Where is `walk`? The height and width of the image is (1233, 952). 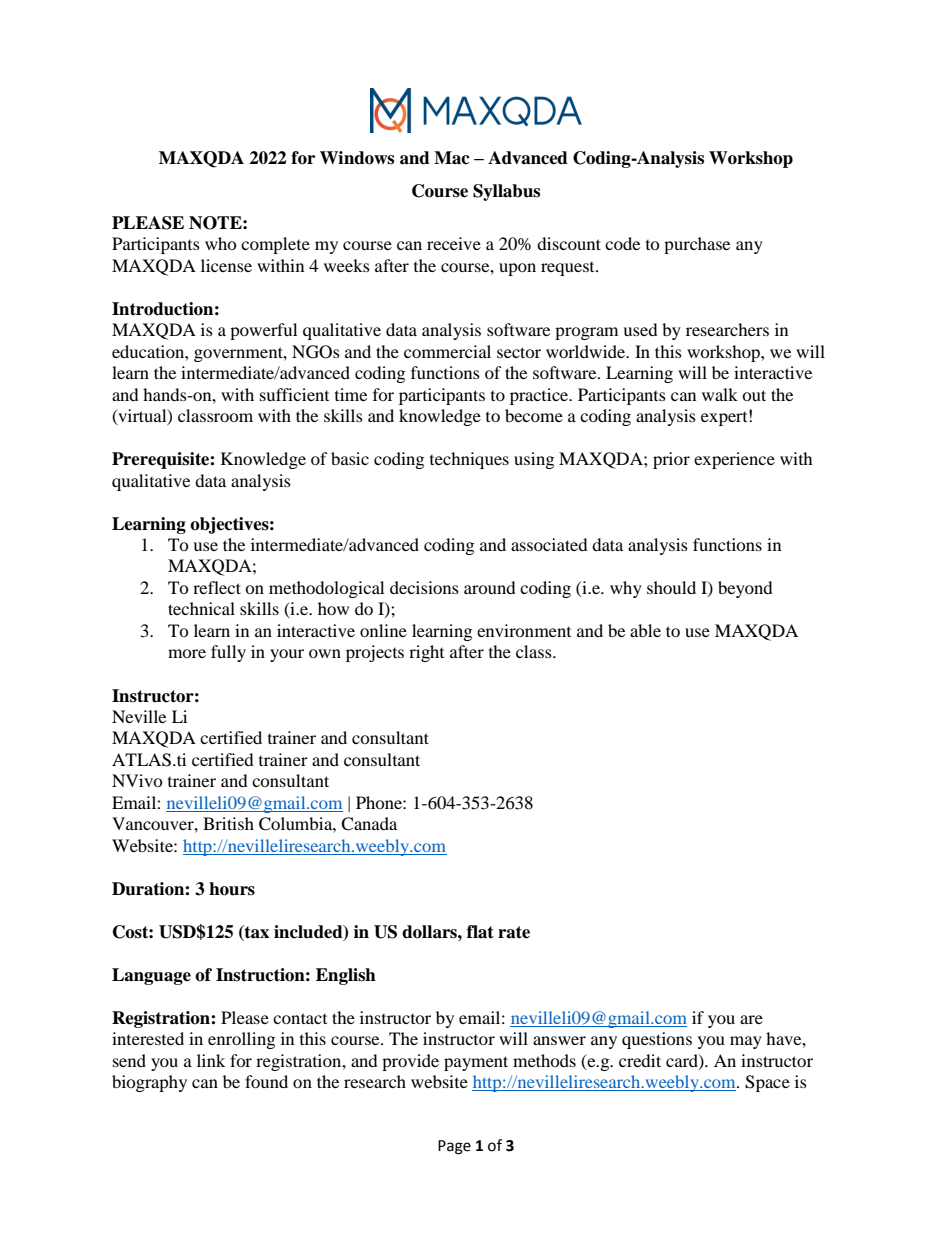
walk is located at coordinates (720, 394).
